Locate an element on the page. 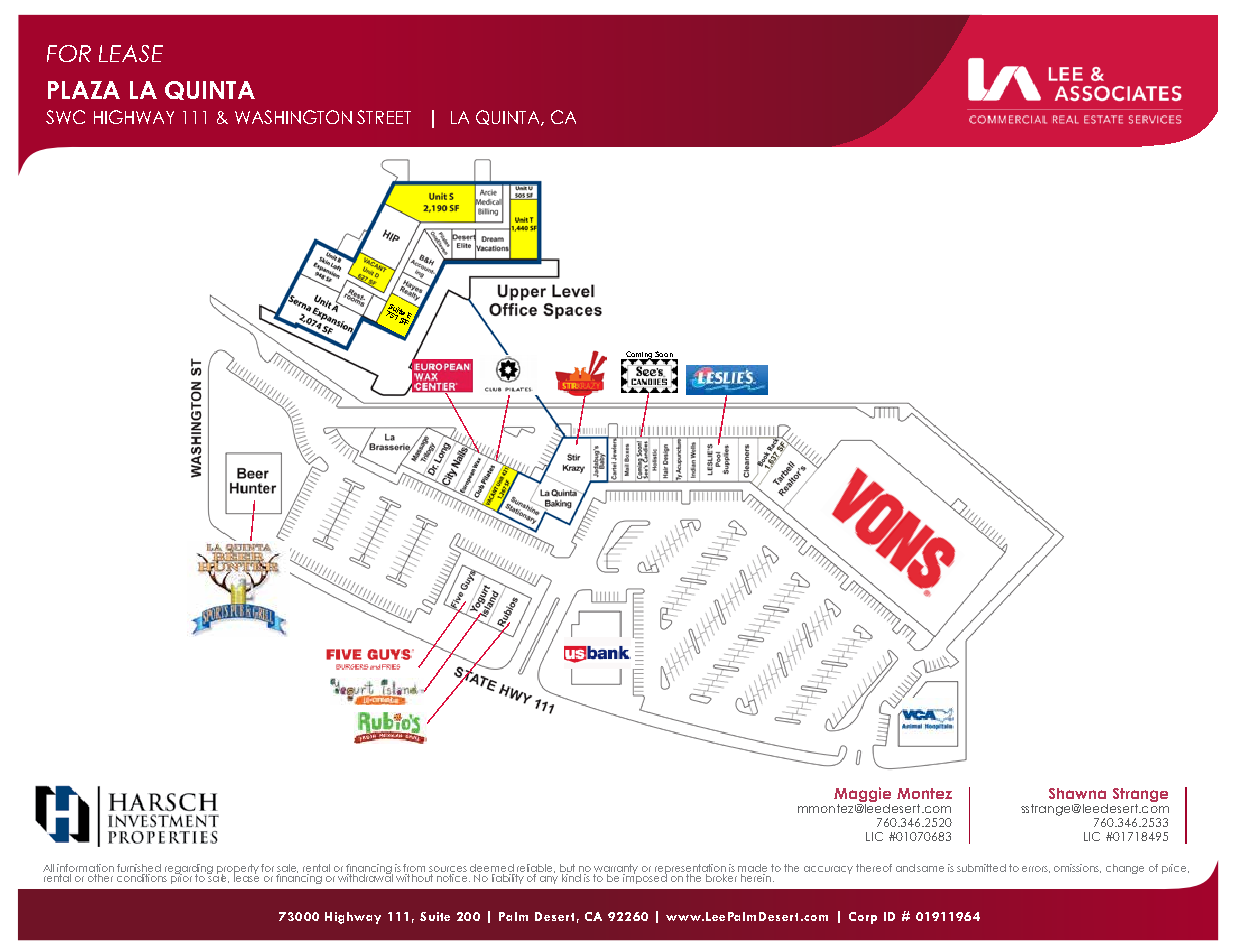 This page has width=1233, height=952. regarding is located at coordinates (189, 870).
